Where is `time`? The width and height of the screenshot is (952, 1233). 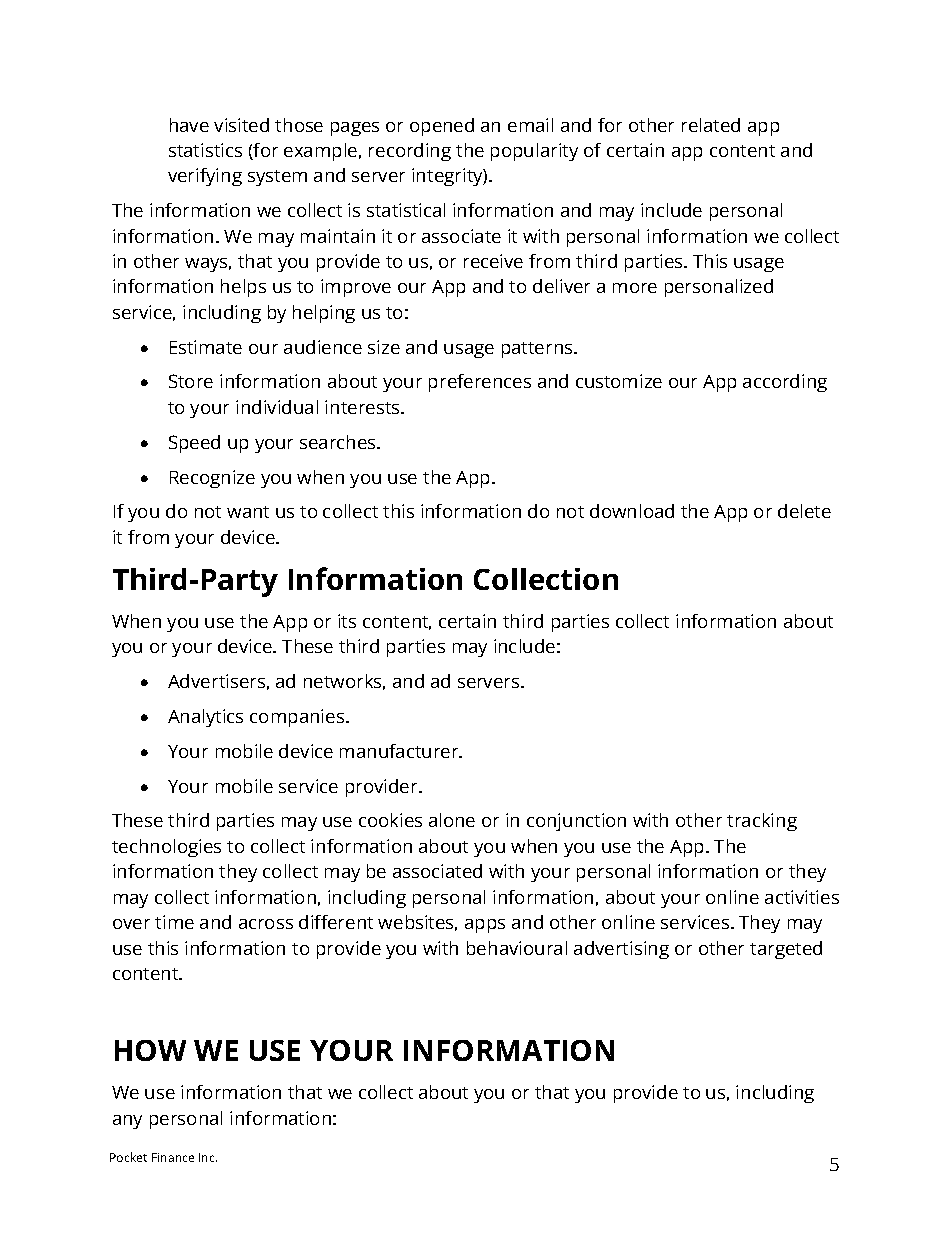
time is located at coordinates (174, 922).
